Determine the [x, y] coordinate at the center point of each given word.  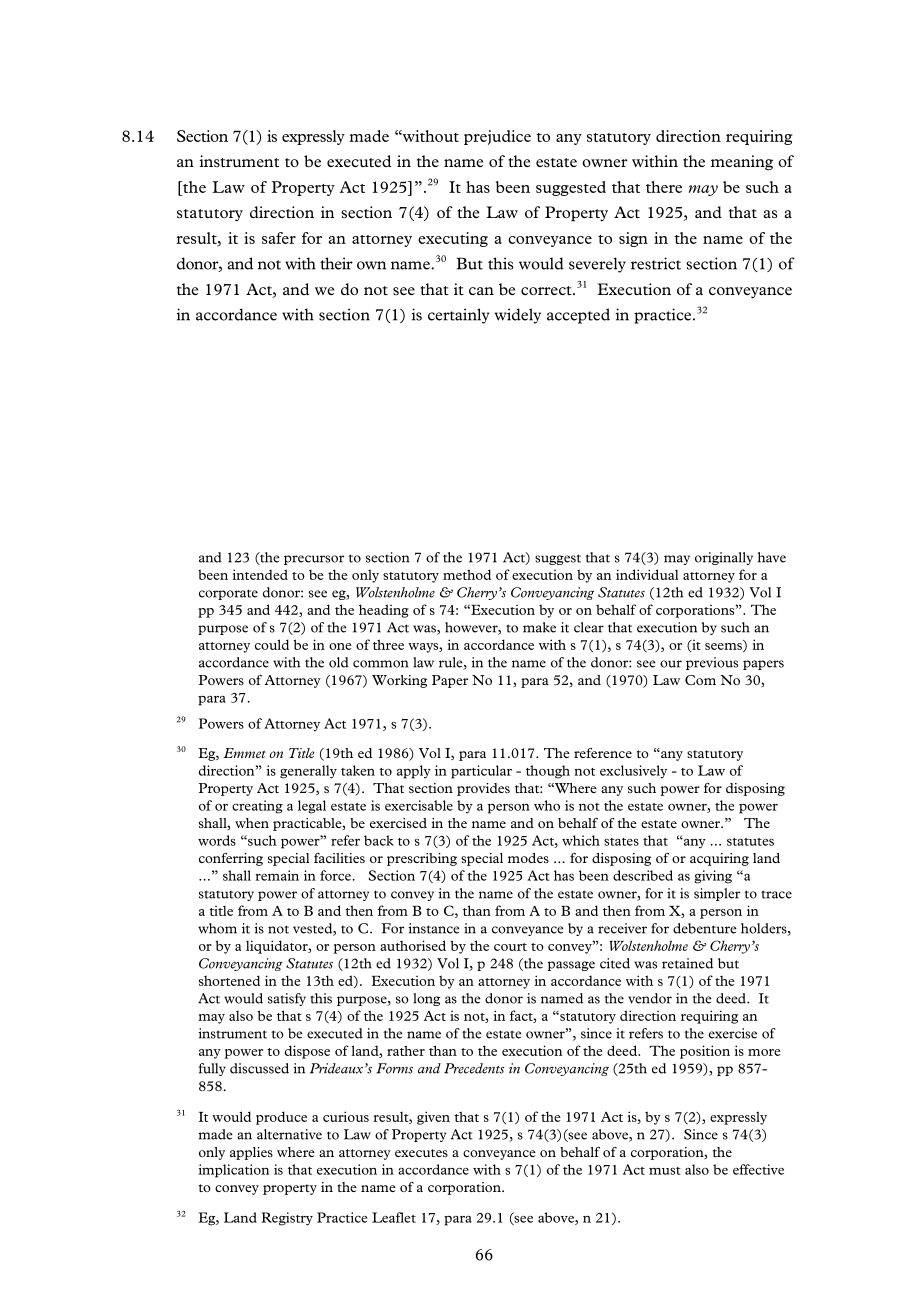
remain [277, 875]
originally [724, 558]
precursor [314, 560]
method [467, 574]
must [665, 1171]
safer [279, 238]
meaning [742, 162]
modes [528, 858]
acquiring [719, 859]
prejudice [497, 137]
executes [421, 1153]
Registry [287, 1219]
